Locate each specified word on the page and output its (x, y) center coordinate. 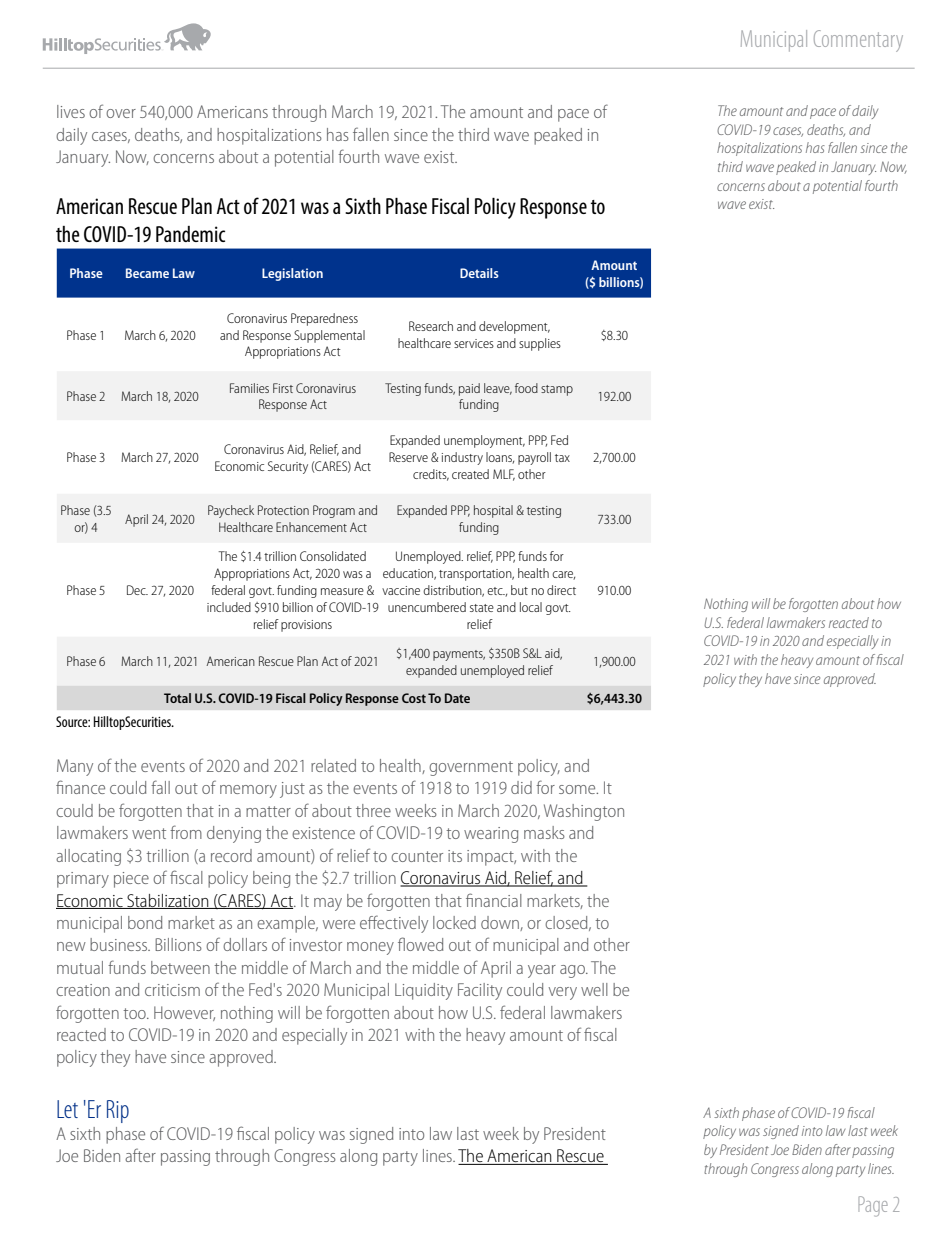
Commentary (858, 41)
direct (561, 590)
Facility (480, 991)
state (482, 608)
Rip (118, 1111)
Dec (137, 590)
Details (479, 273)
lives (71, 111)
